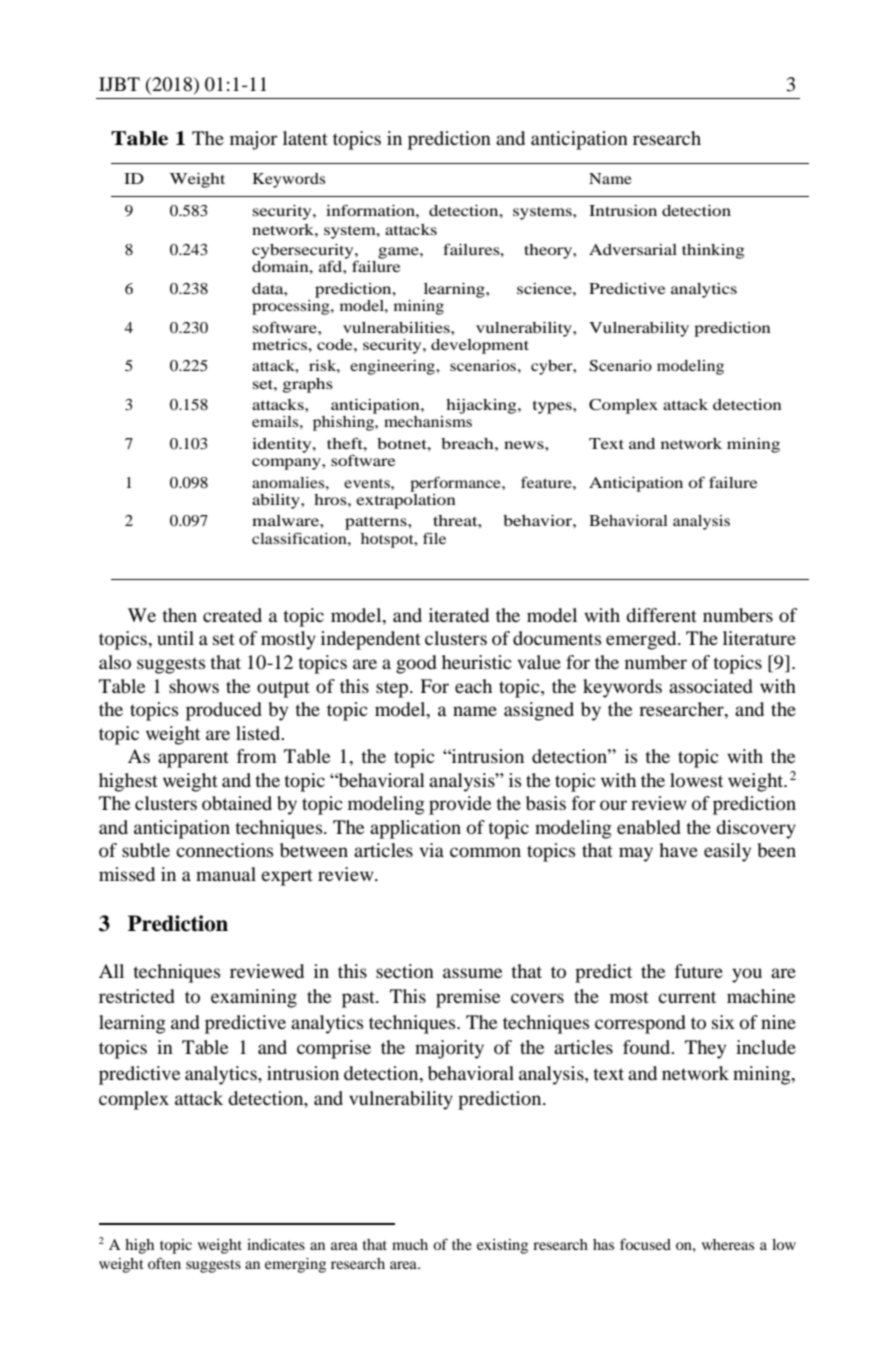 This document has width=895, height=1372. What do you see at coordinates (713, 251) in the document?
I see `thinking` at bounding box center [713, 251].
